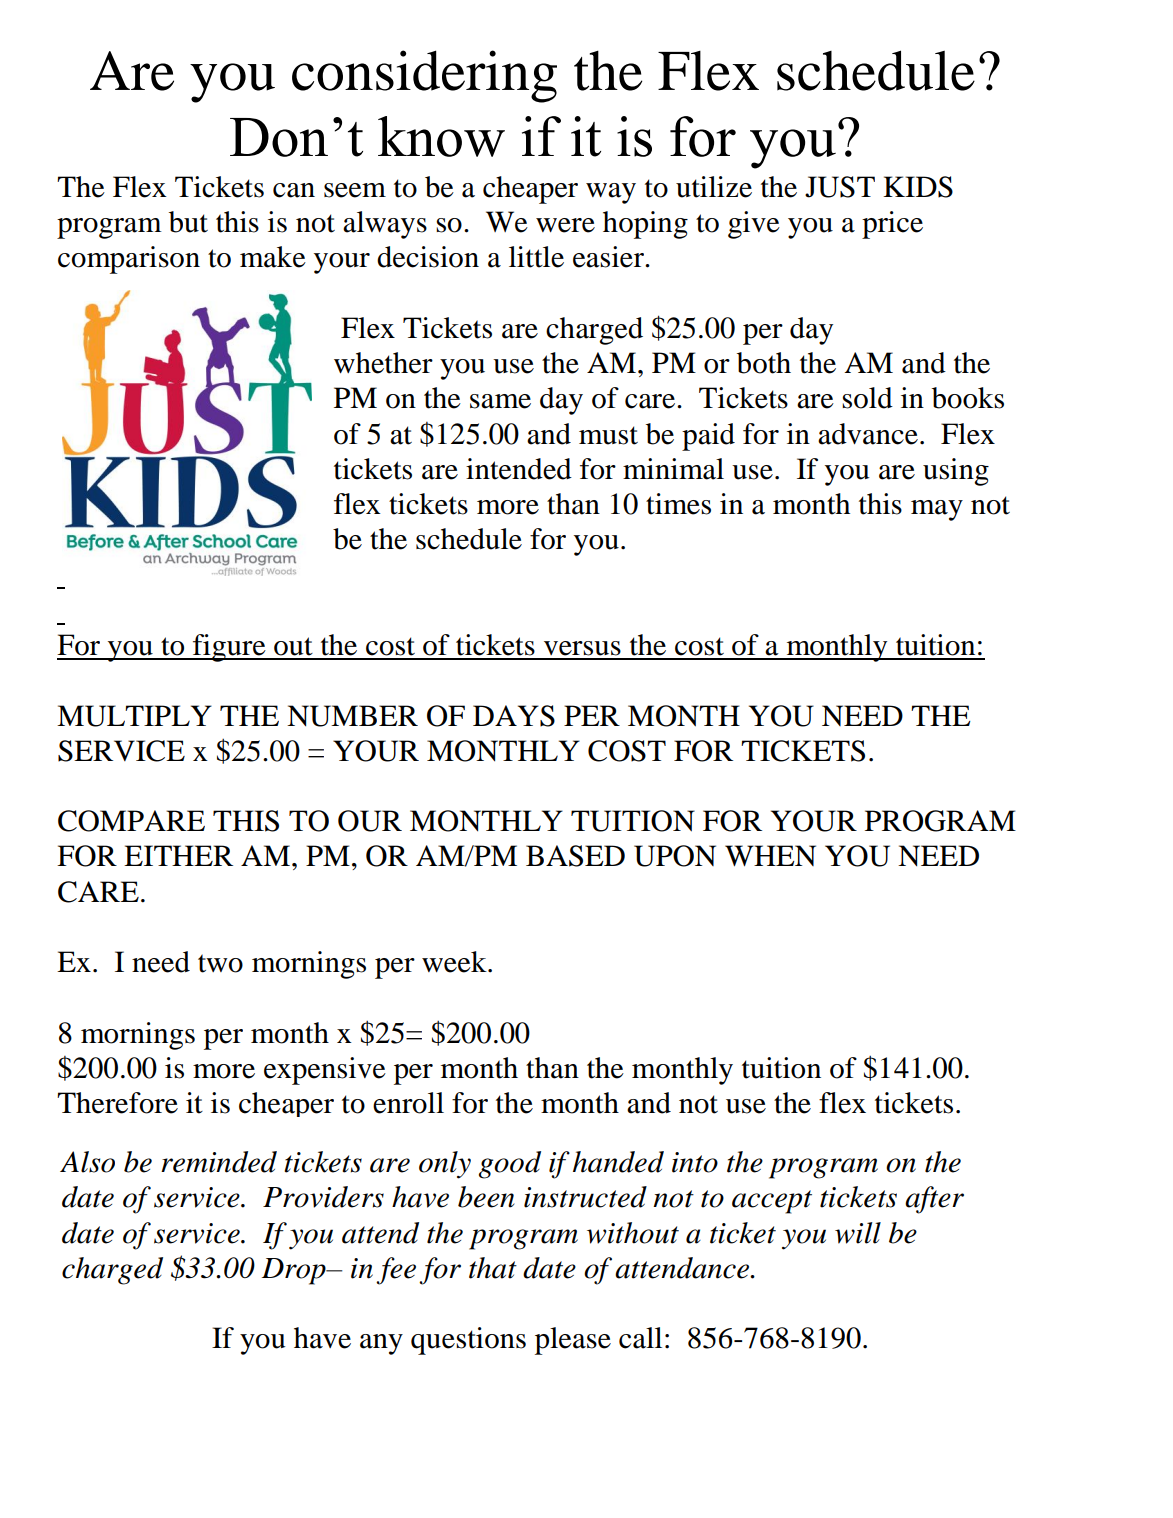  Describe the element at coordinates (441, 136) in the screenshot. I see `know` at that location.
